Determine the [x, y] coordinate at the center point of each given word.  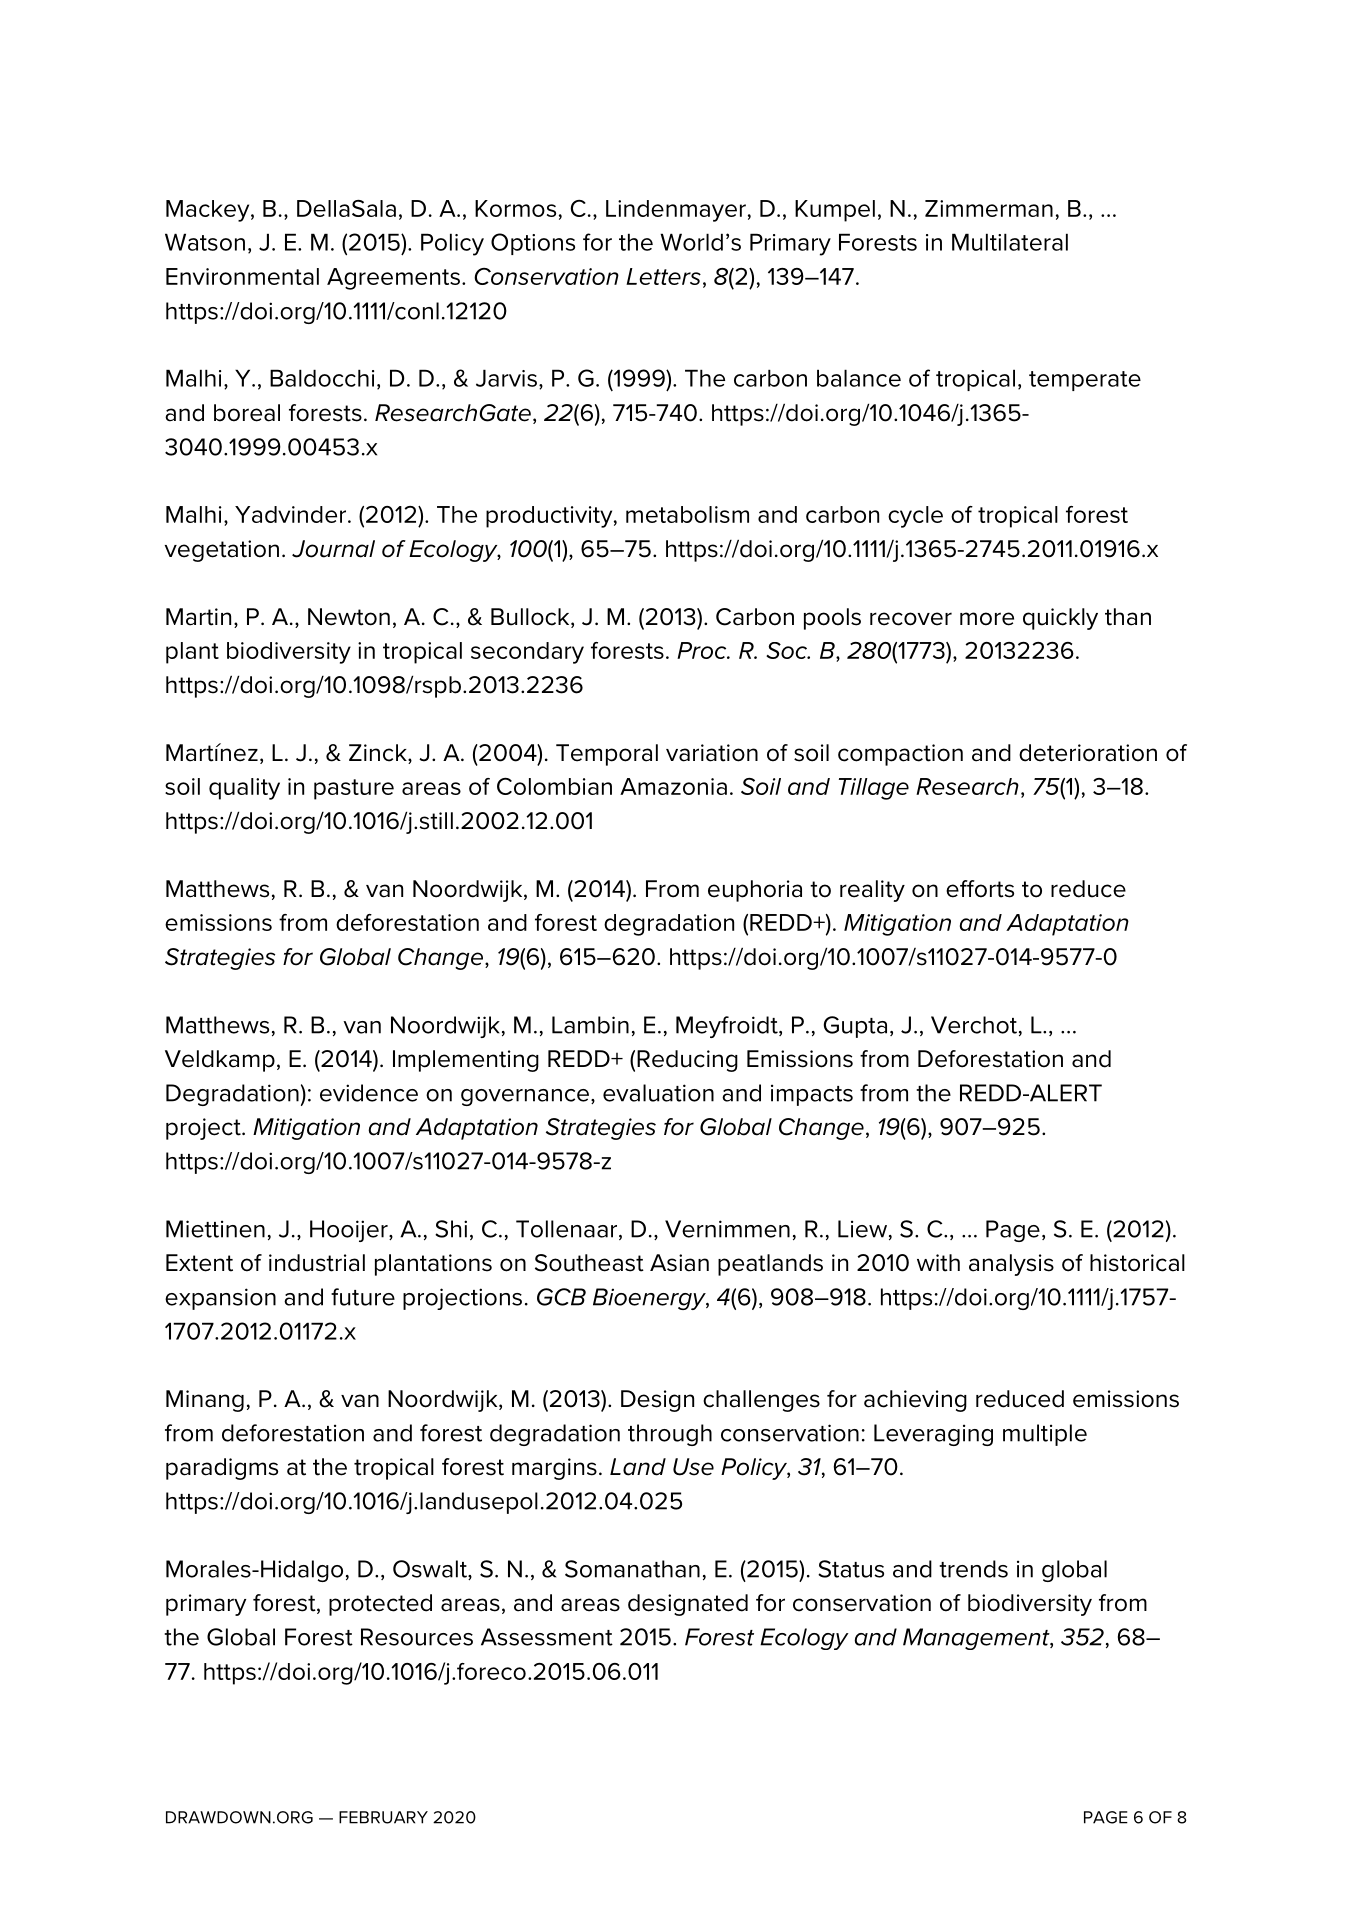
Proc [703, 650]
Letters [663, 276]
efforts [980, 889]
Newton [349, 617]
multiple [1045, 1435]
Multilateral [1010, 242]
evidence [369, 1093]
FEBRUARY [383, 1817]
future [363, 1297]
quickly [1060, 619]
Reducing [687, 1061]
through [670, 1435]
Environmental [242, 276]
